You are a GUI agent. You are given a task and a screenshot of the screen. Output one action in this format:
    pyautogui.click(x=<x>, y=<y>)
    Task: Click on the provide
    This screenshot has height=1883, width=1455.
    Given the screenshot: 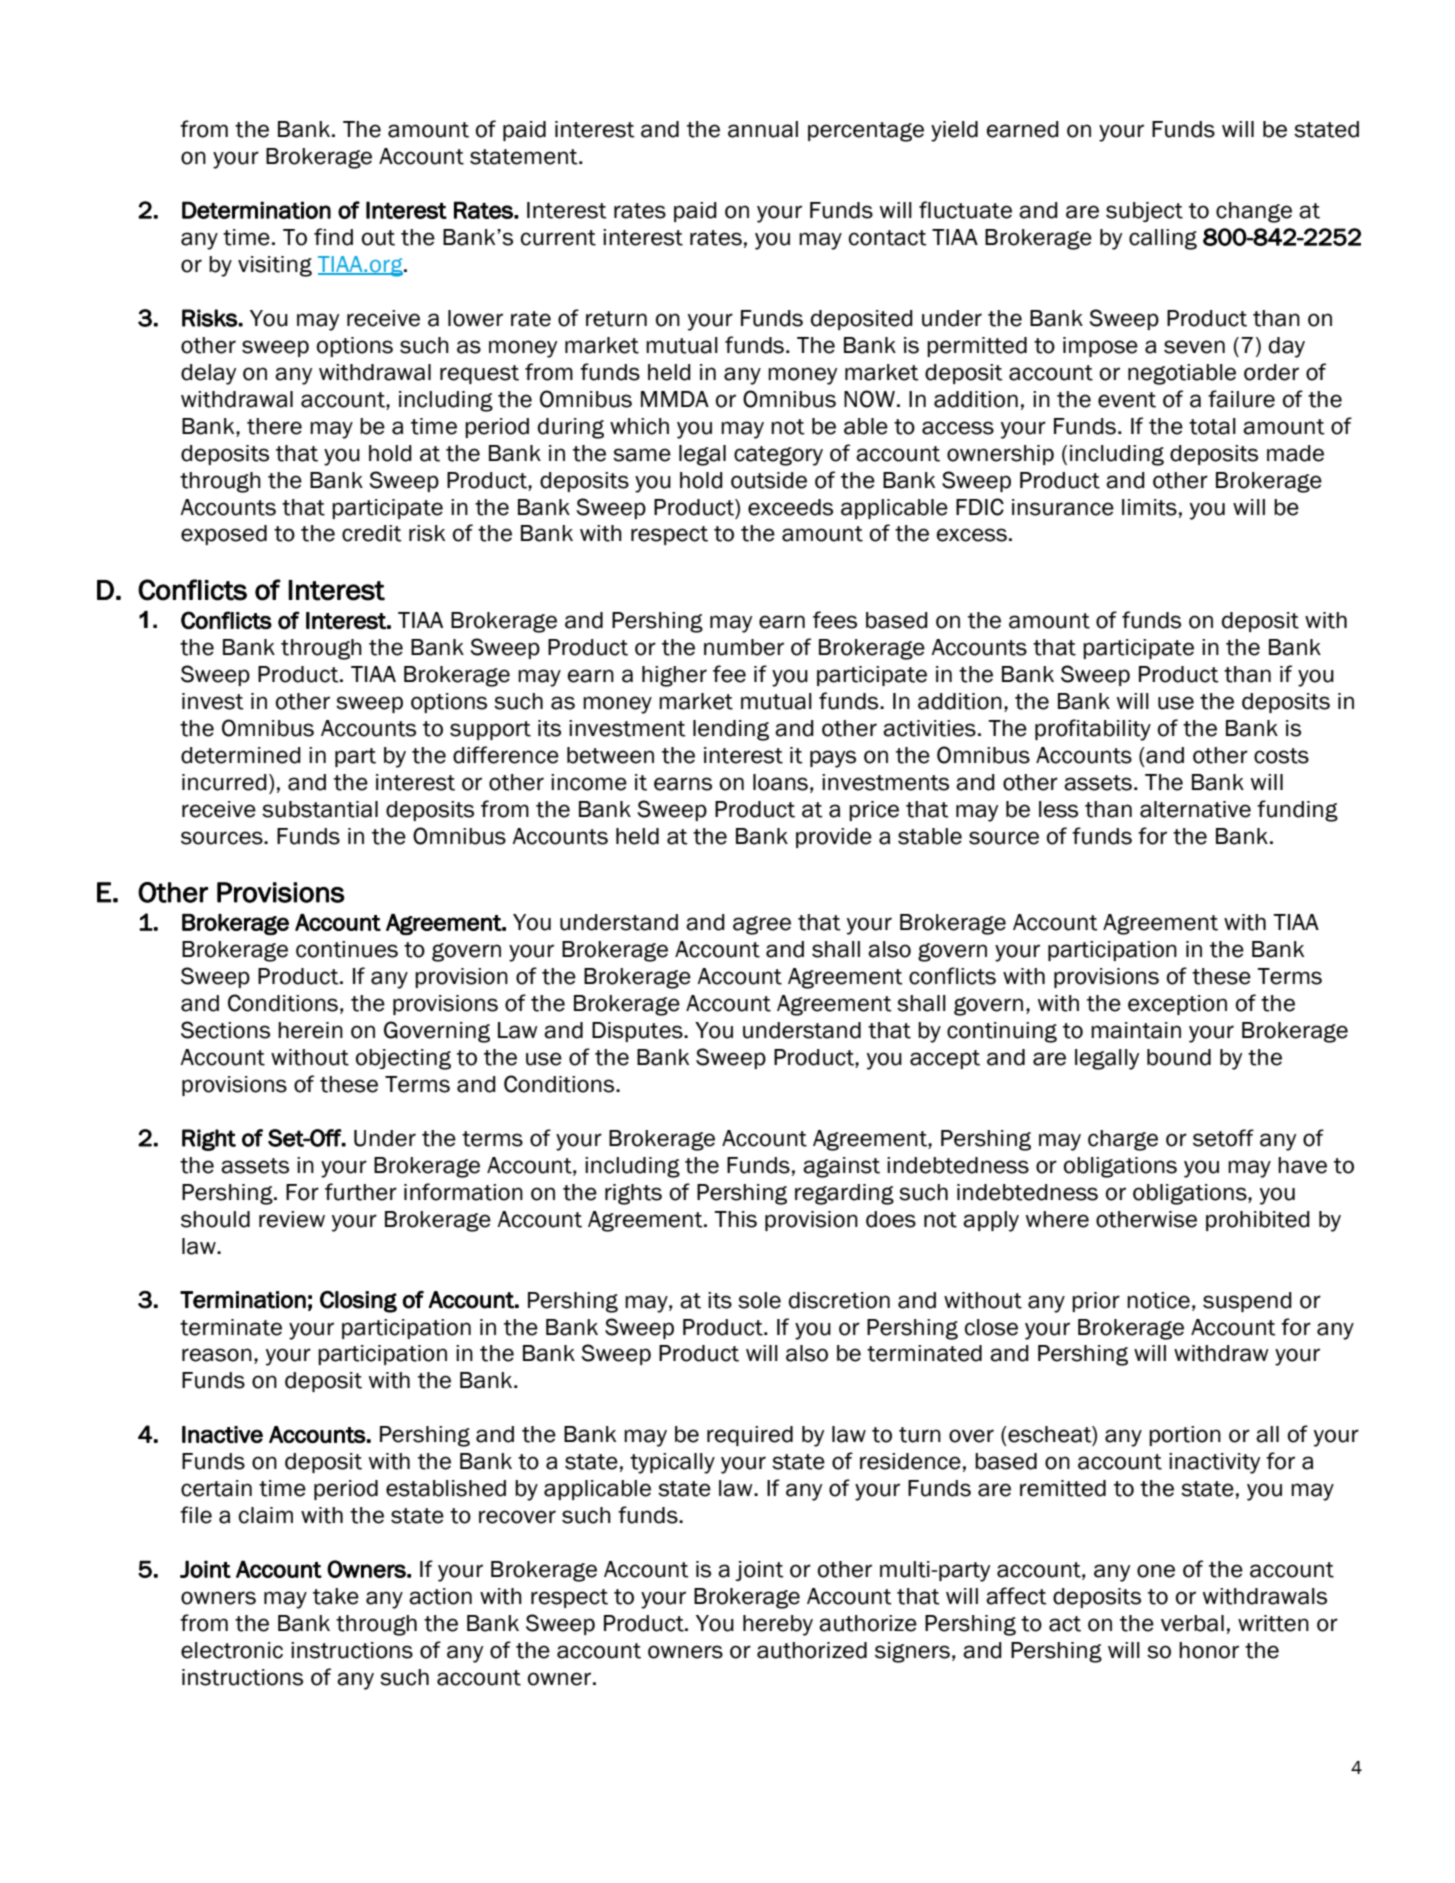 What is the action you would take?
    pyautogui.click(x=834, y=838)
